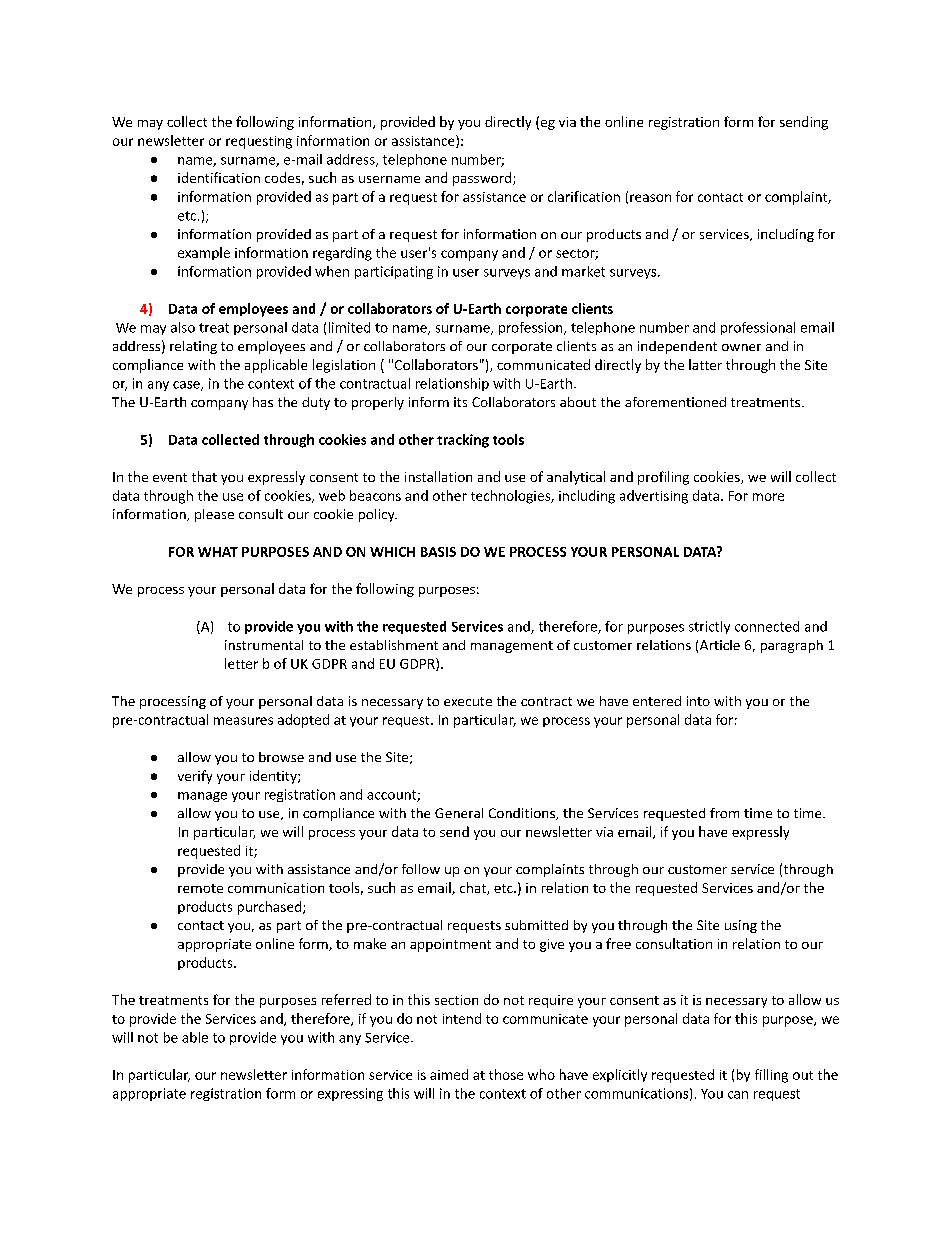 This page has width=952, height=1233. What do you see at coordinates (506, 1074) in the page?
I see `those` at bounding box center [506, 1074].
